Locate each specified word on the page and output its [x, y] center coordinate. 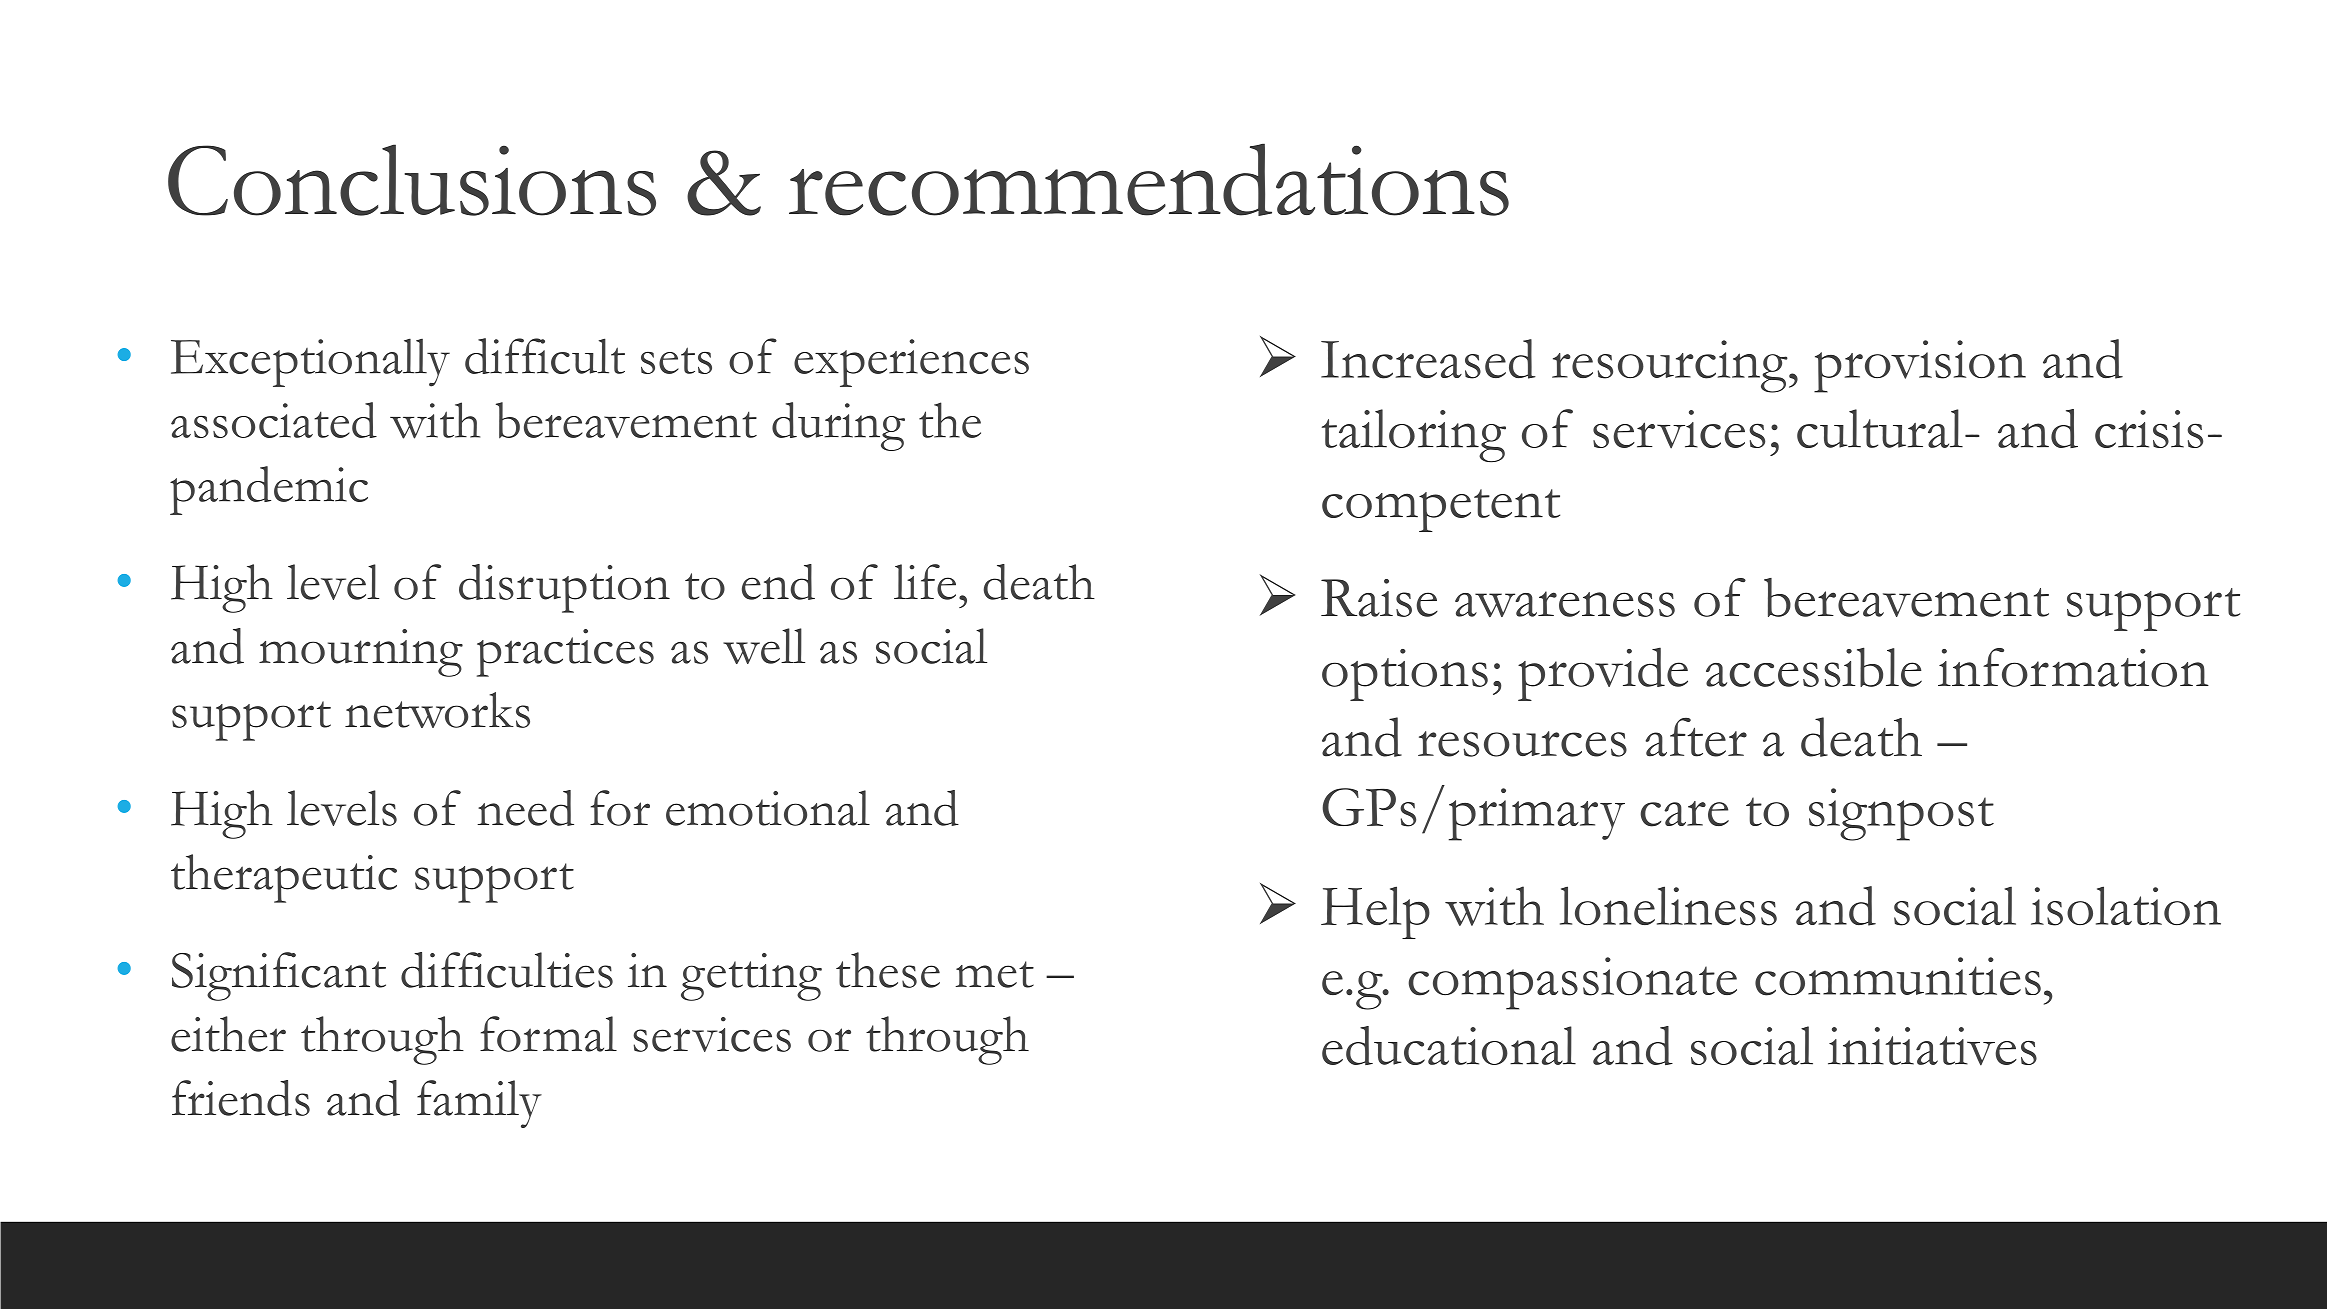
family [479, 1104]
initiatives [1932, 1046]
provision [1920, 366]
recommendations [1149, 179]
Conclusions [412, 180]
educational [1449, 1045]
